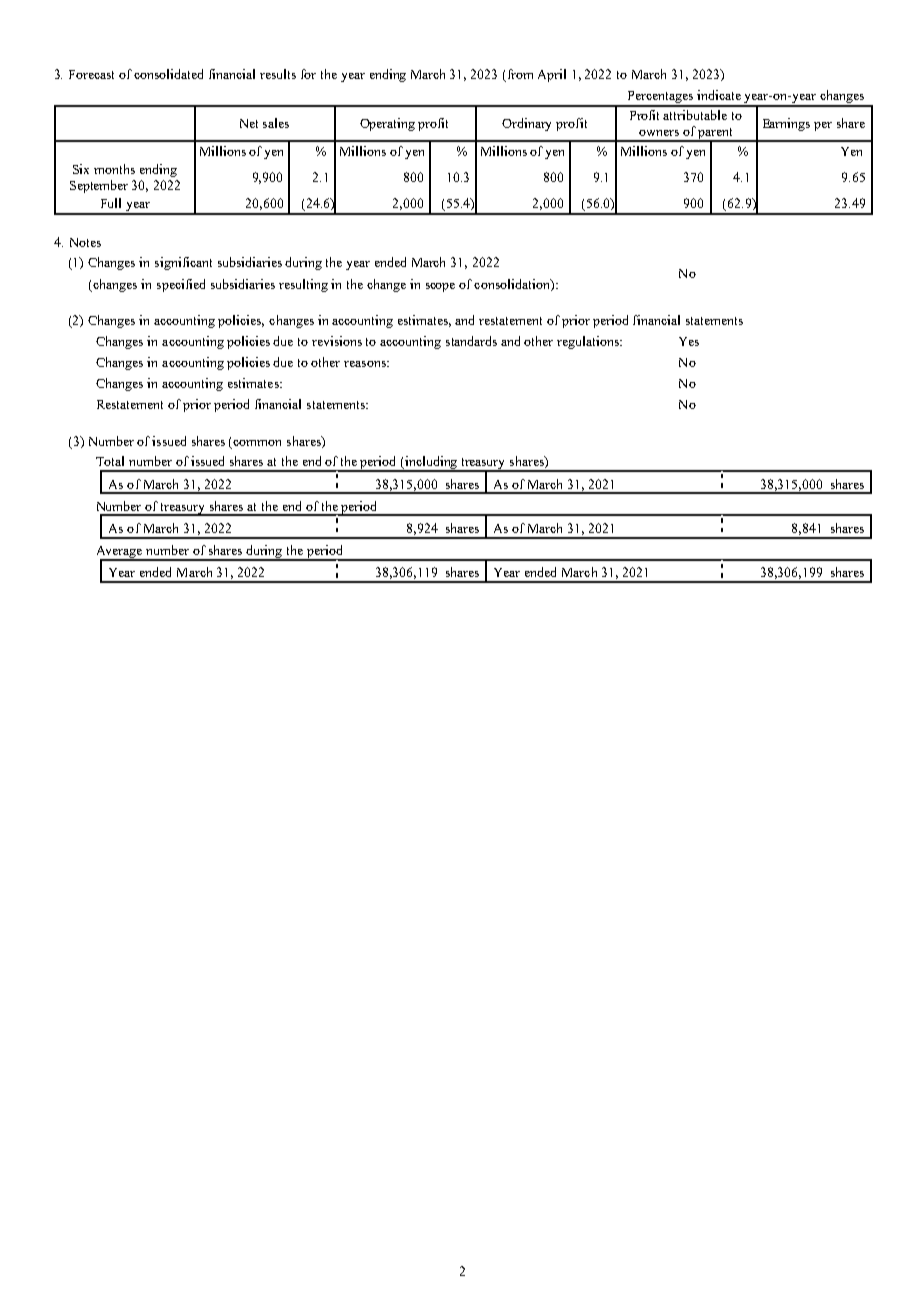  I want to click on scope, so click(440, 287).
